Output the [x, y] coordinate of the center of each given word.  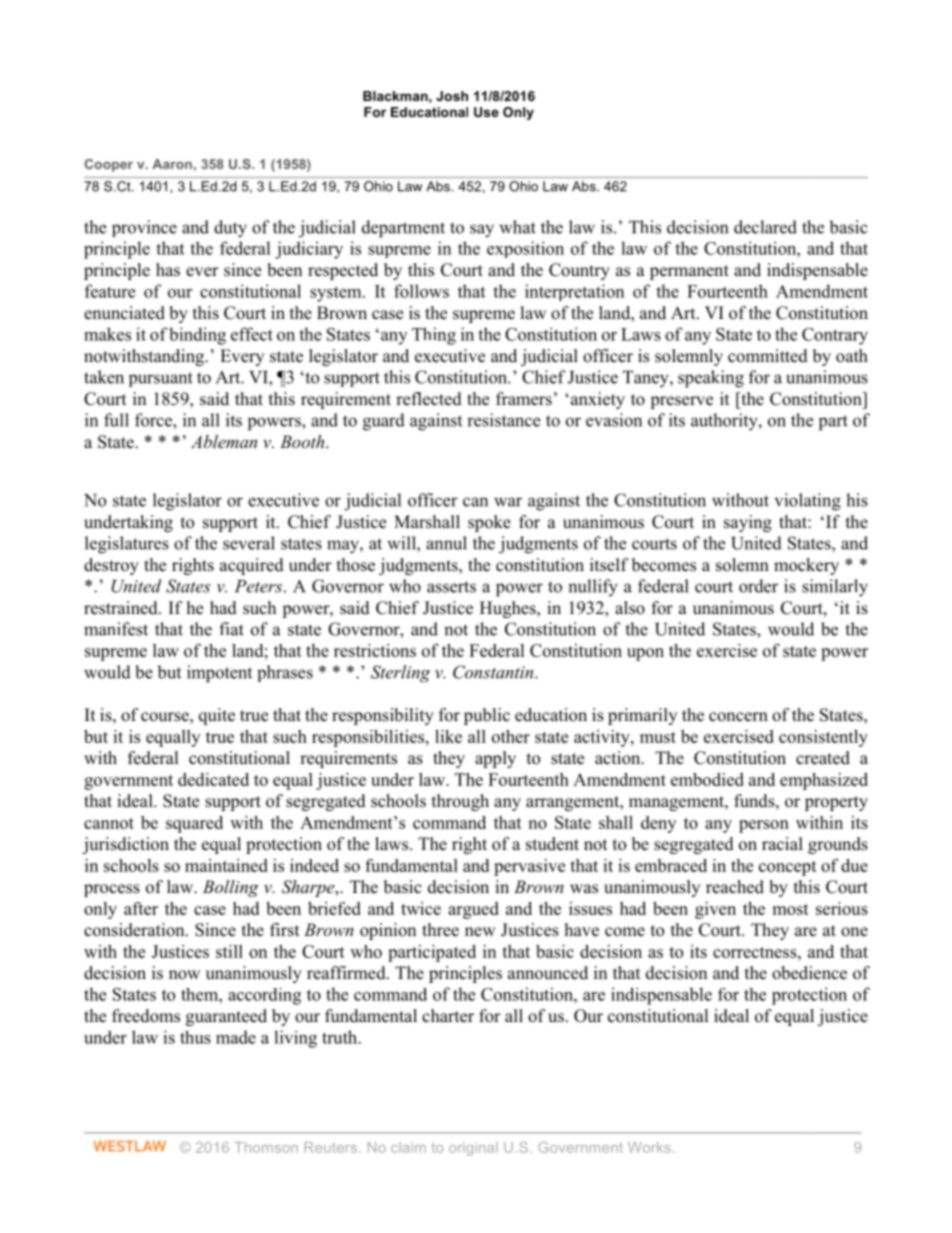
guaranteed [226, 1017]
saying [748, 523]
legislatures [127, 545]
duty [230, 229]
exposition [525, 249]
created [823, 758]
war [508, 502]
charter [448, 1016]
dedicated [213, 779]
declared [765, 227]
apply [495, 759]
